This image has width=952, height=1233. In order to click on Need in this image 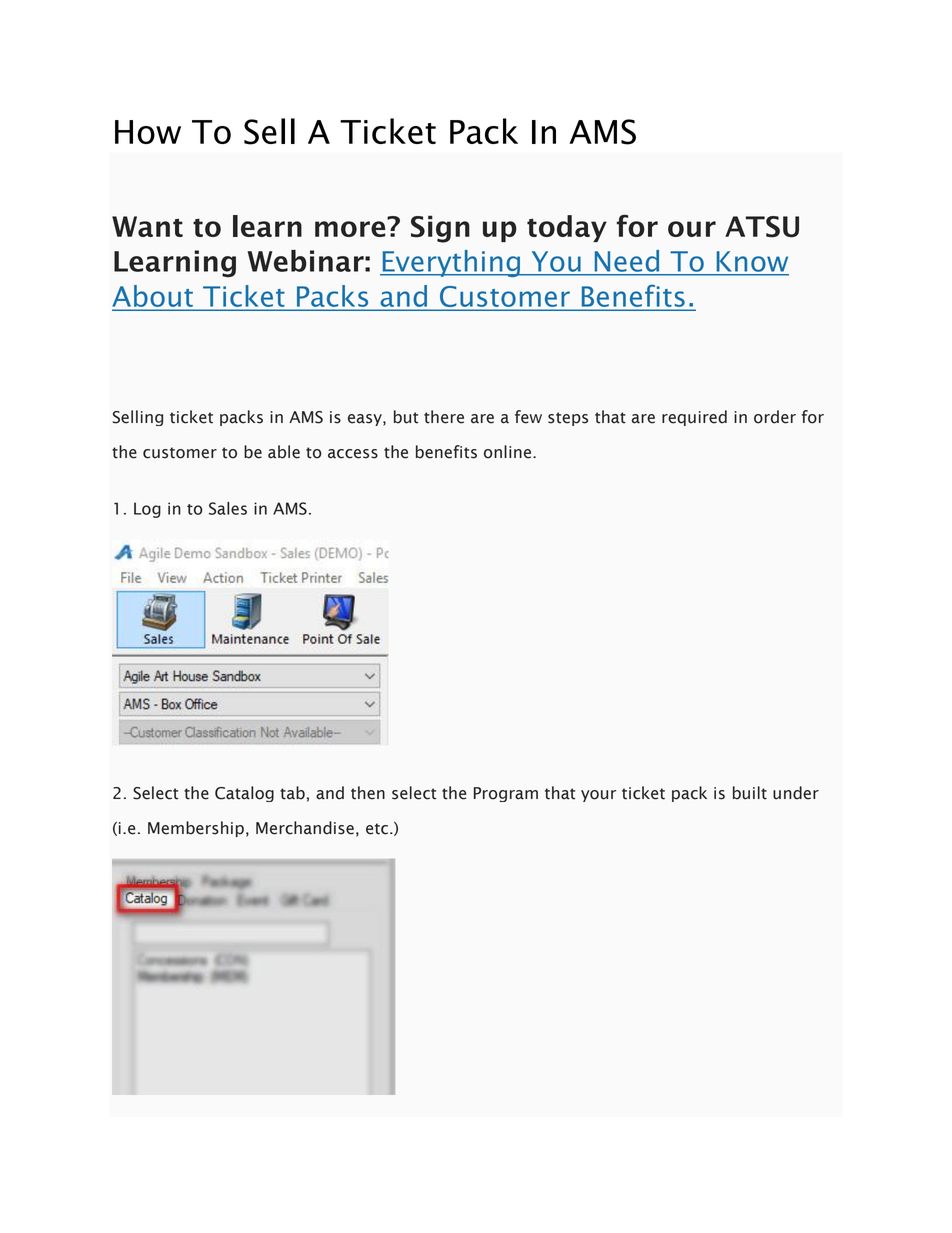, I will do `click(627, 261)`.
